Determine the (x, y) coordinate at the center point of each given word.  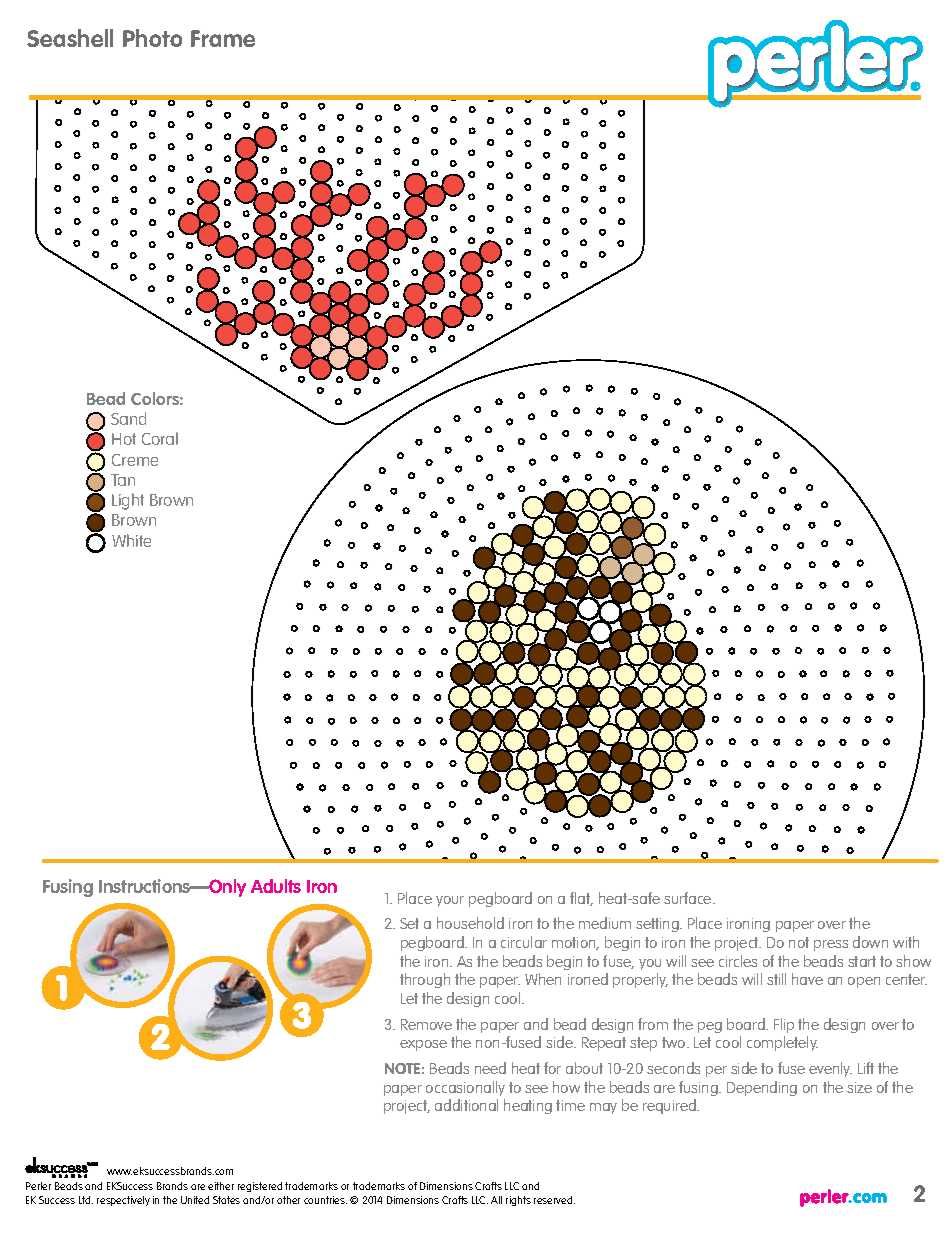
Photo (152, 38)
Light (128, 501)
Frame (223, 38)
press (831, 945)
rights (518, 1201)
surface (689, 898)
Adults (276, 886)
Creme (135, 460)
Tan (123, 480)
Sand (128, 418)
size (859, 1087)
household (470, 923)
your (450, 901)
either (221, 1186)
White (131, 540)
